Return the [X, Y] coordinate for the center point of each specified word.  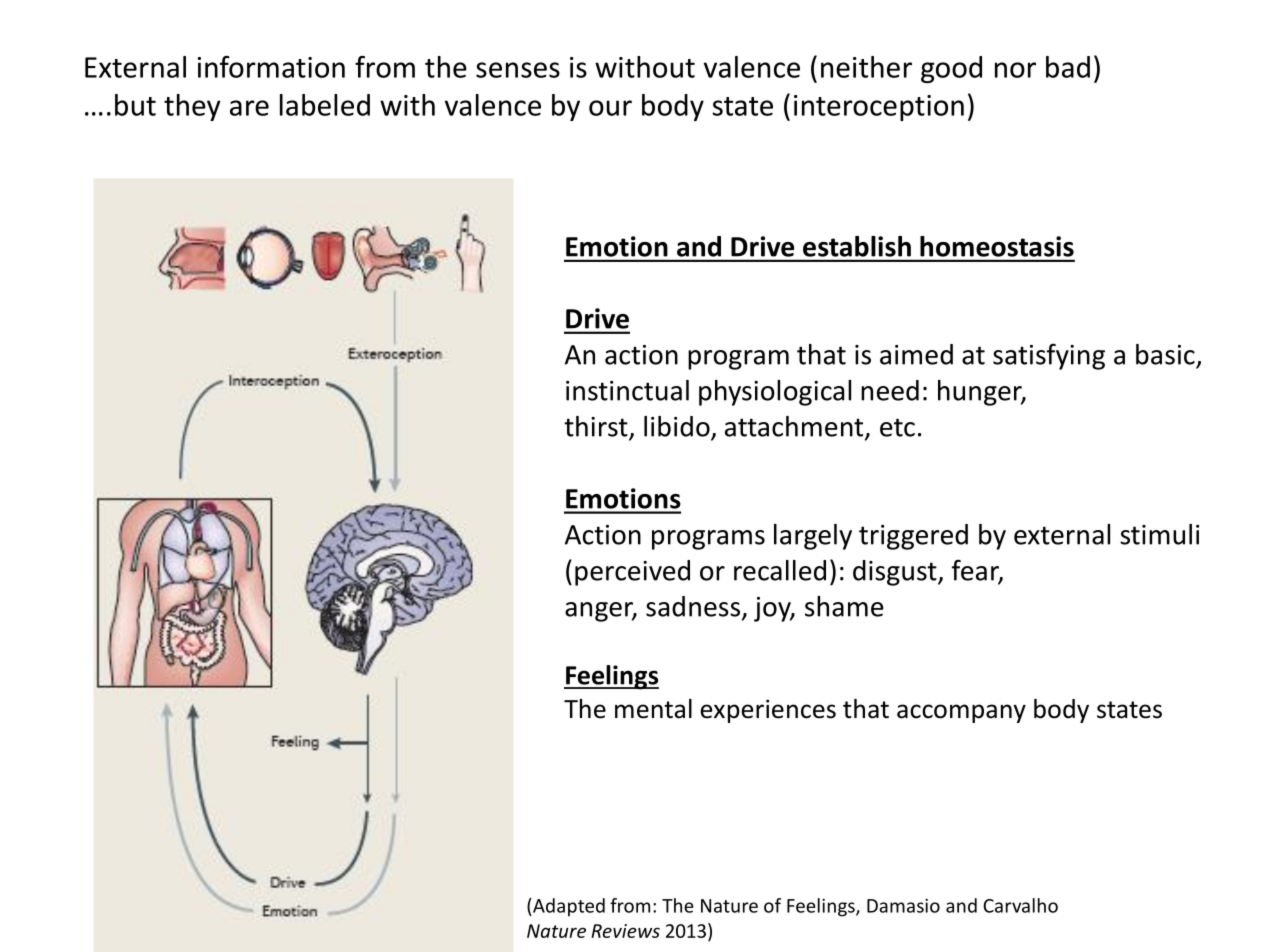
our [610, 108]
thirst [597, 427]
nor [1015, 70]
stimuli [1159, 534]
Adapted [568, 907]
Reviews [625, 931]
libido [678, 427]
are [249, 108]
